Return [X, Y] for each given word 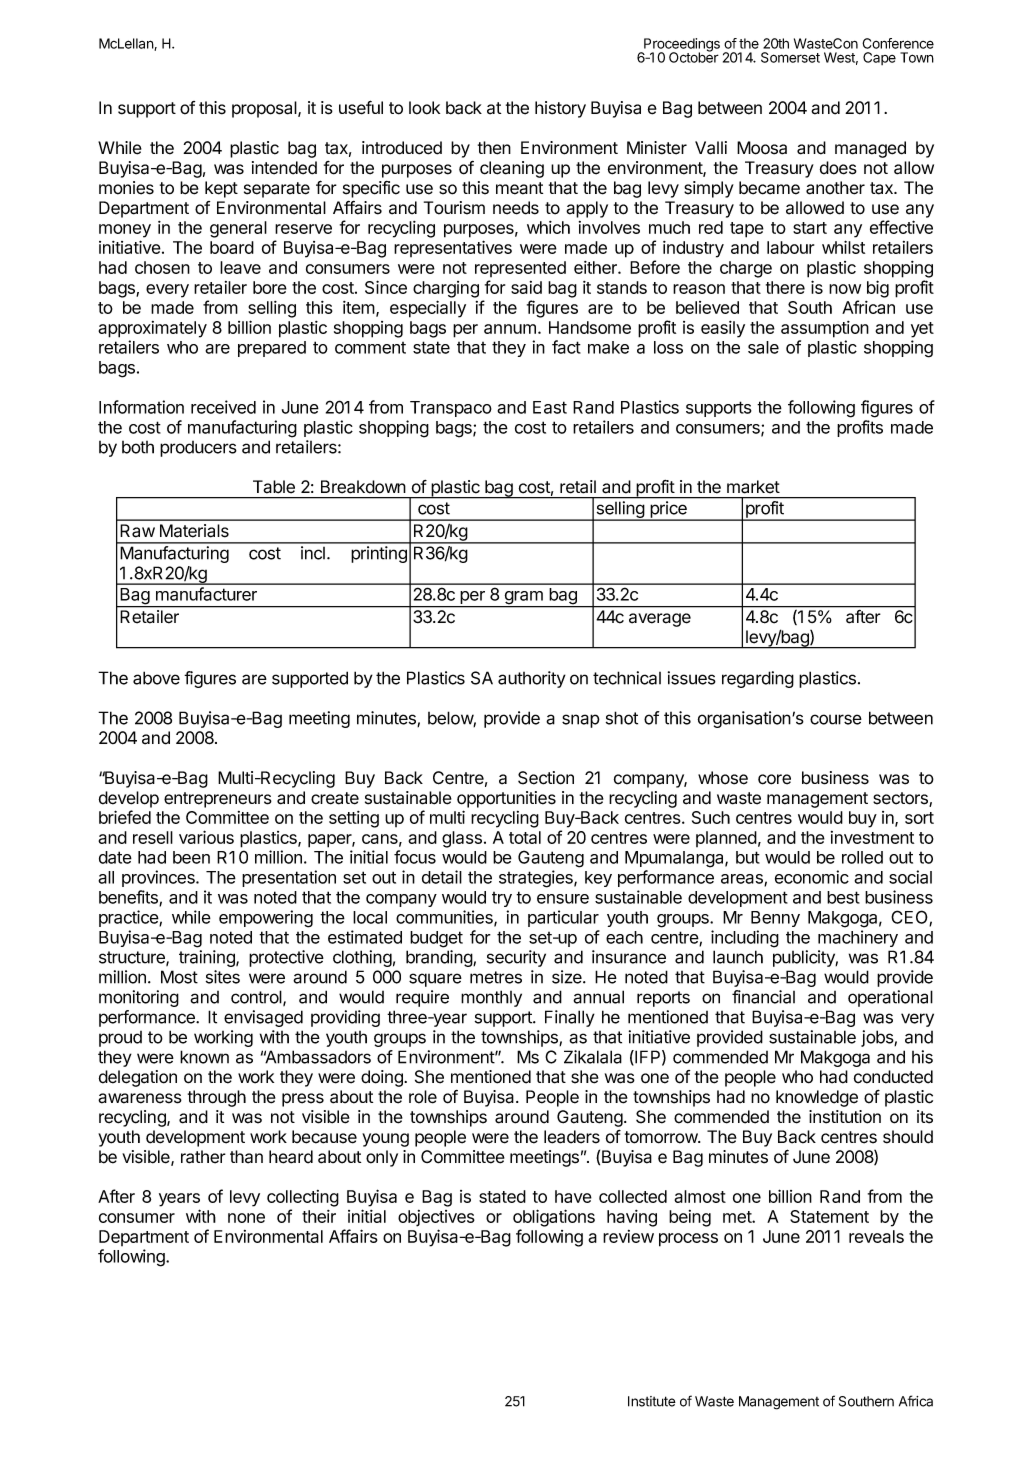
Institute [652, 1401]
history [560, 109]
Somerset [790, 57]
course [836, 719]
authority [532, 679]
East [550, 407]
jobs [878, 1038]
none [246, 1218]
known [204, 1057]
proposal [265, 109]
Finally [570, 1018]
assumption [825, 329]
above [156, 678]
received [223, 407]
